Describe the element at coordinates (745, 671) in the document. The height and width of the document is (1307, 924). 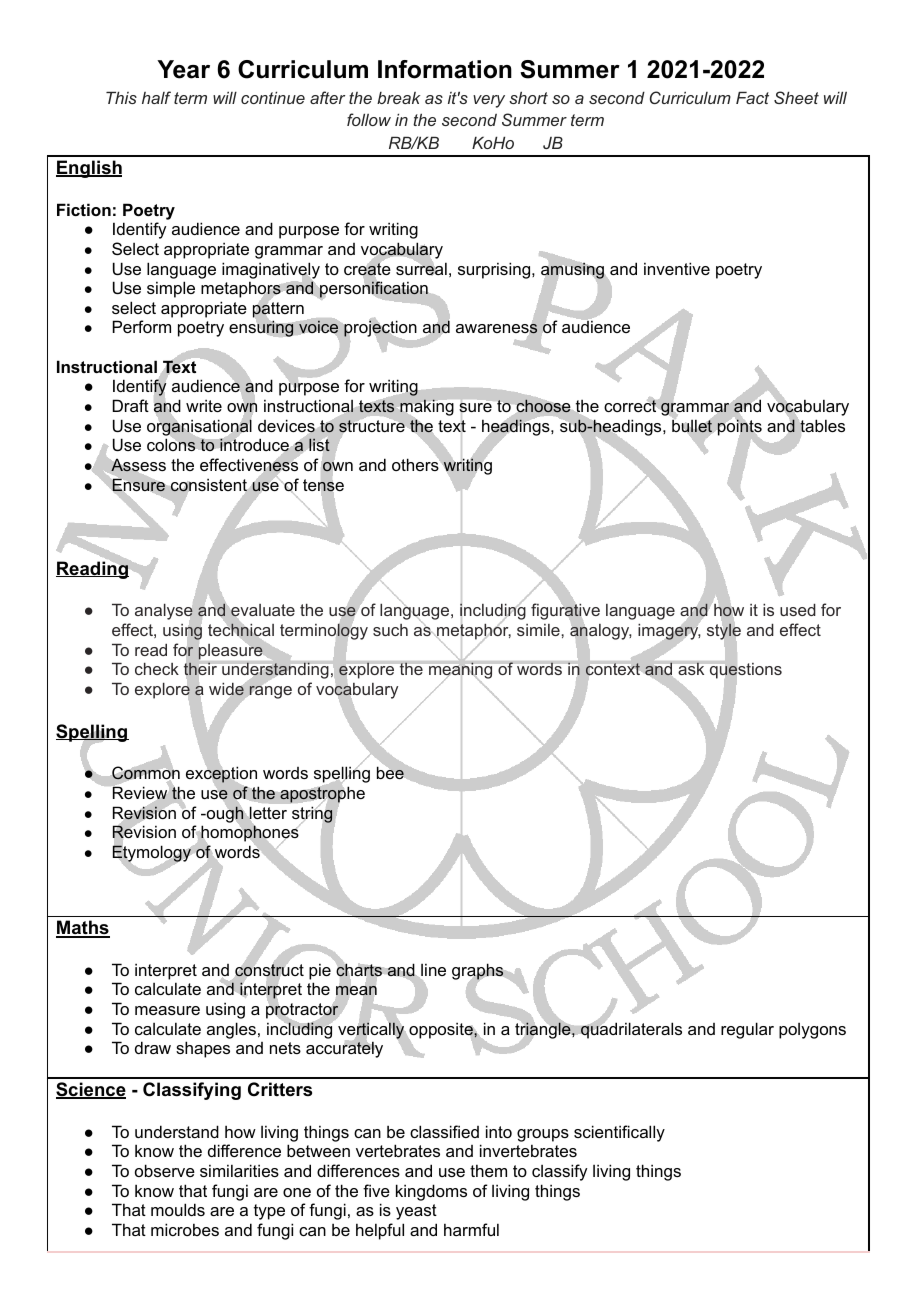
I see `questions` at that location.
